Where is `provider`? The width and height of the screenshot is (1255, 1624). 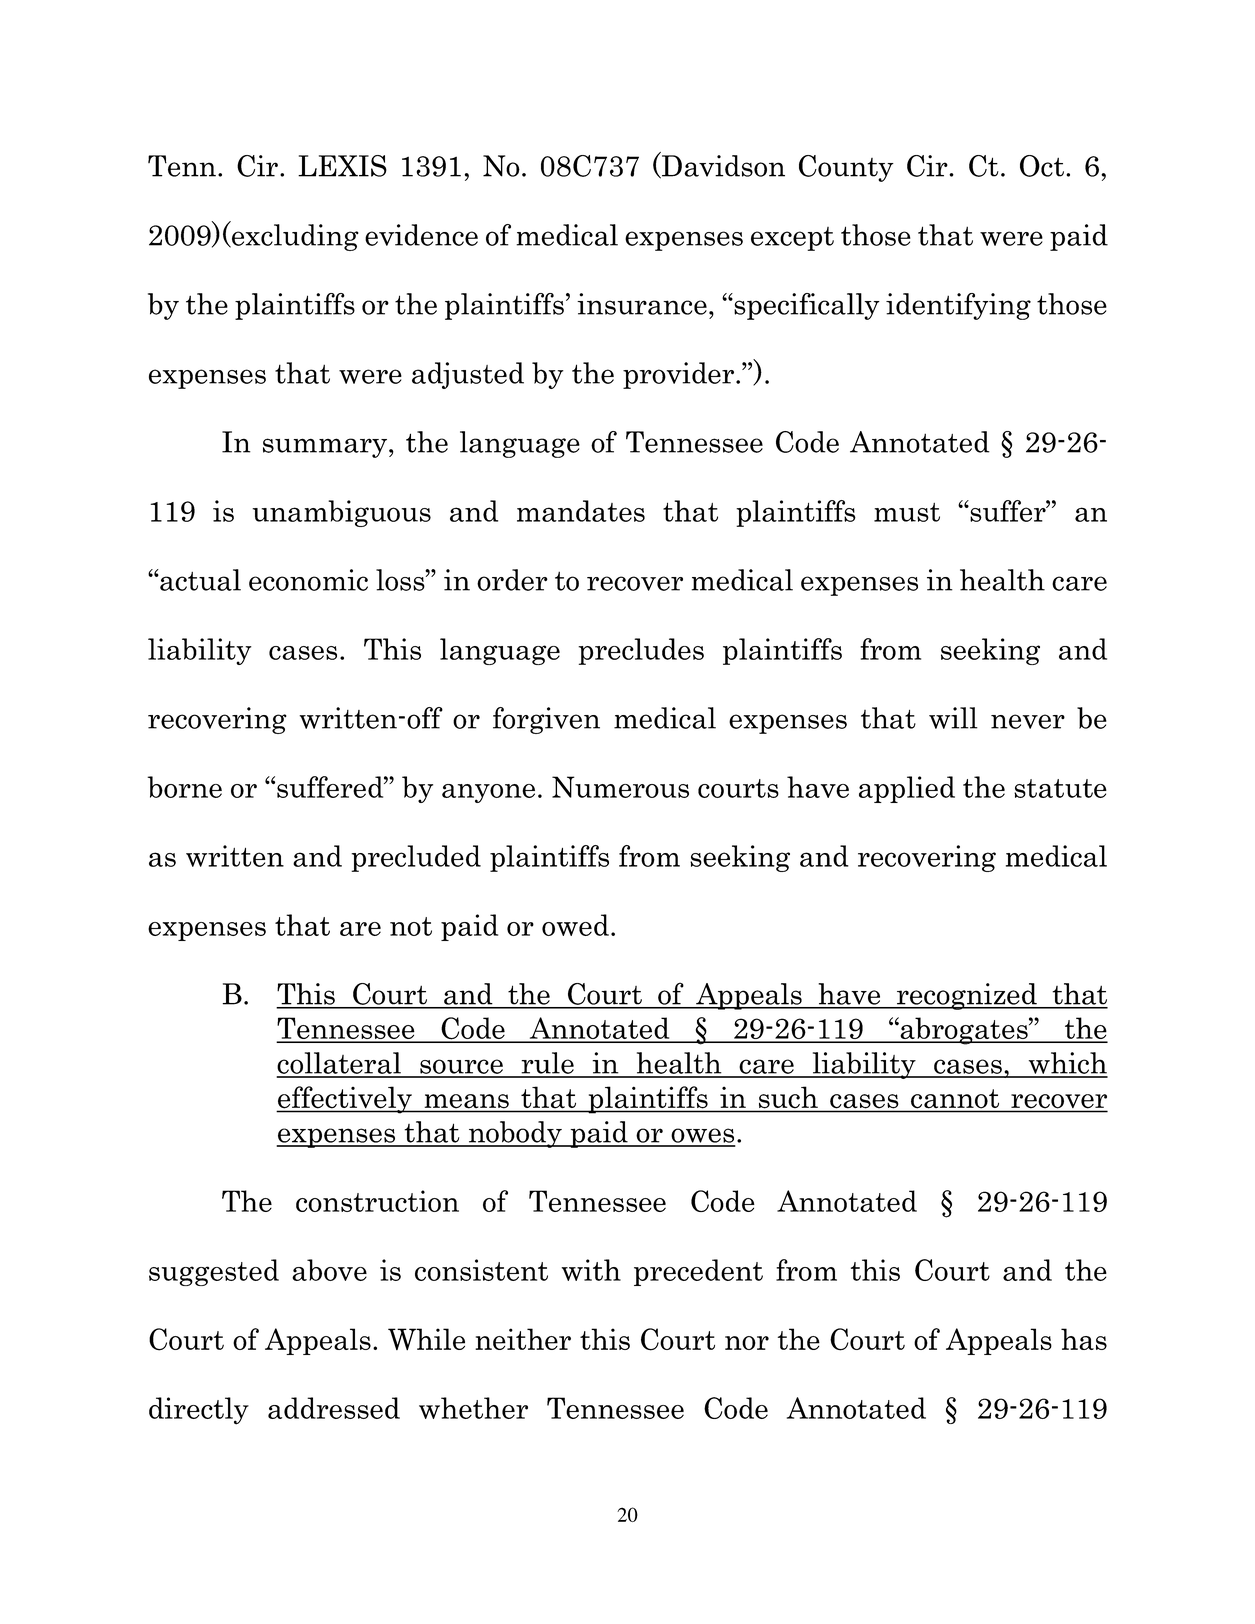 provider is located at coordinates (678, 375).
